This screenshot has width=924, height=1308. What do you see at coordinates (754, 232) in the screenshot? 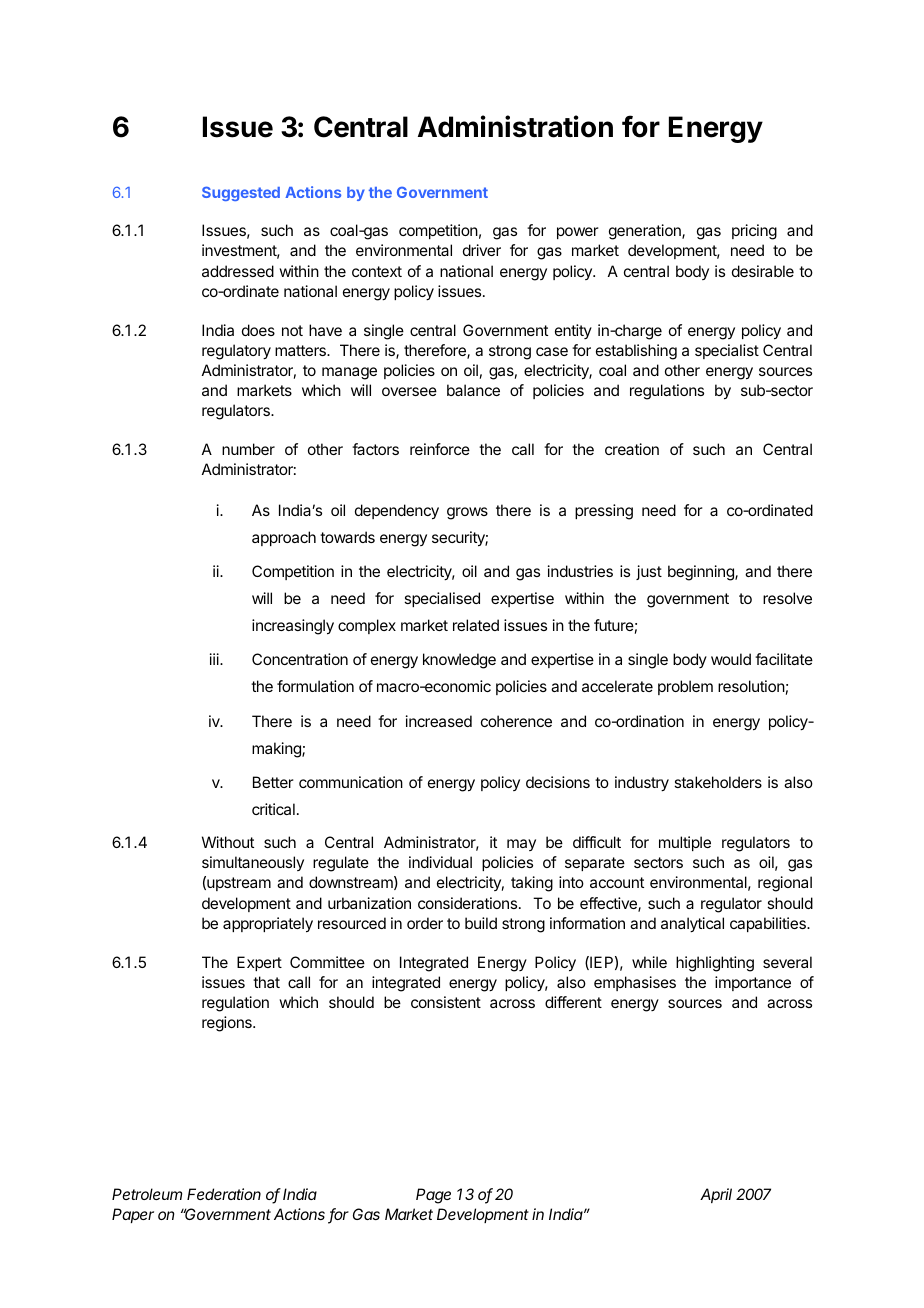
I see `pricing` at bounding box center [754, 232].
